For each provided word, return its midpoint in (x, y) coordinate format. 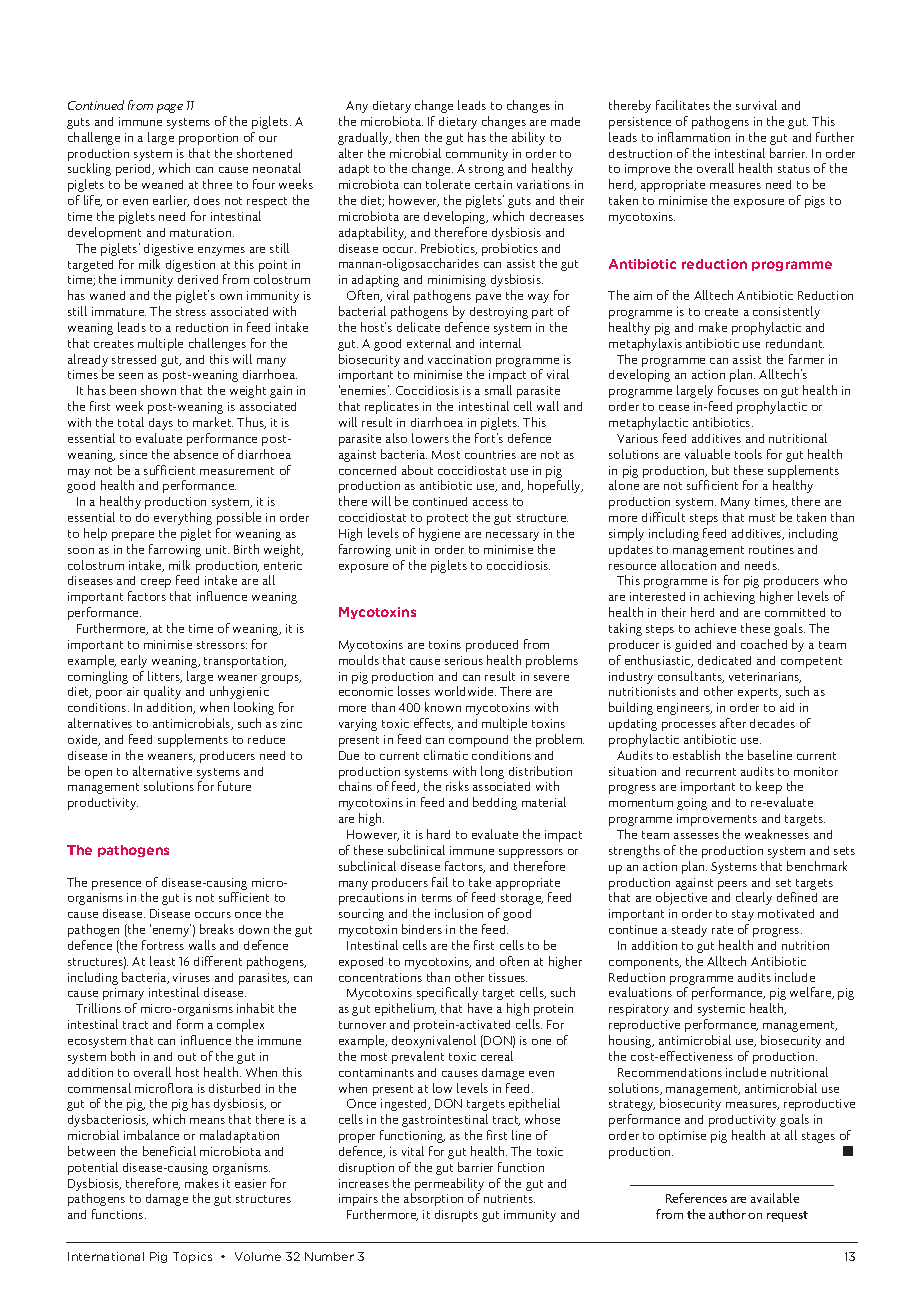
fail (440, 882)
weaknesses (777, 834)
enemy (169, 931)
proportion (208, 139)
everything (183, 518)
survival (756, 105)
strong (486, 170)
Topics (192, 1257)
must (762, 518)
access (490, 503)
